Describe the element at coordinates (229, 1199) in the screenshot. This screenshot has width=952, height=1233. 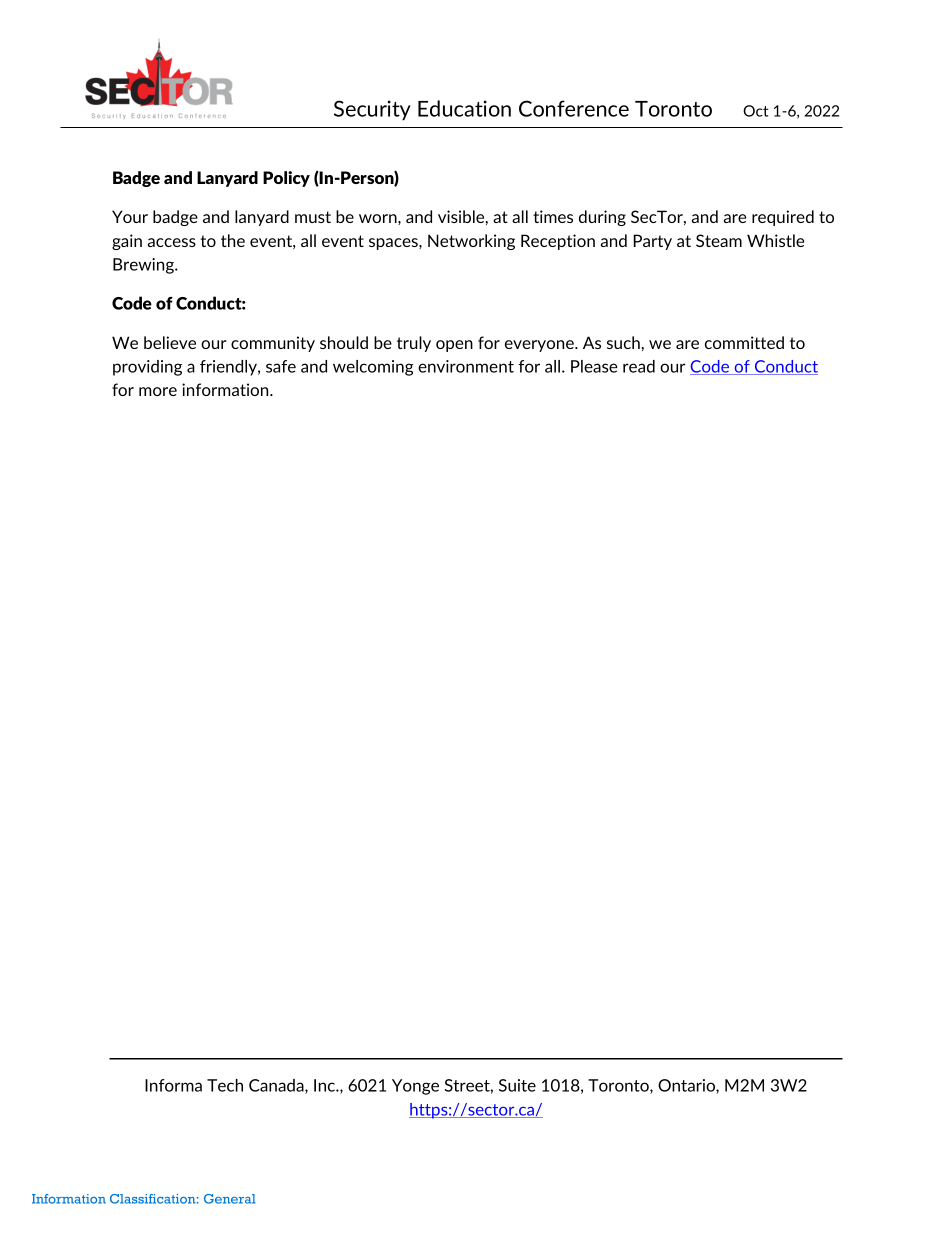
I see `General` at that location.
